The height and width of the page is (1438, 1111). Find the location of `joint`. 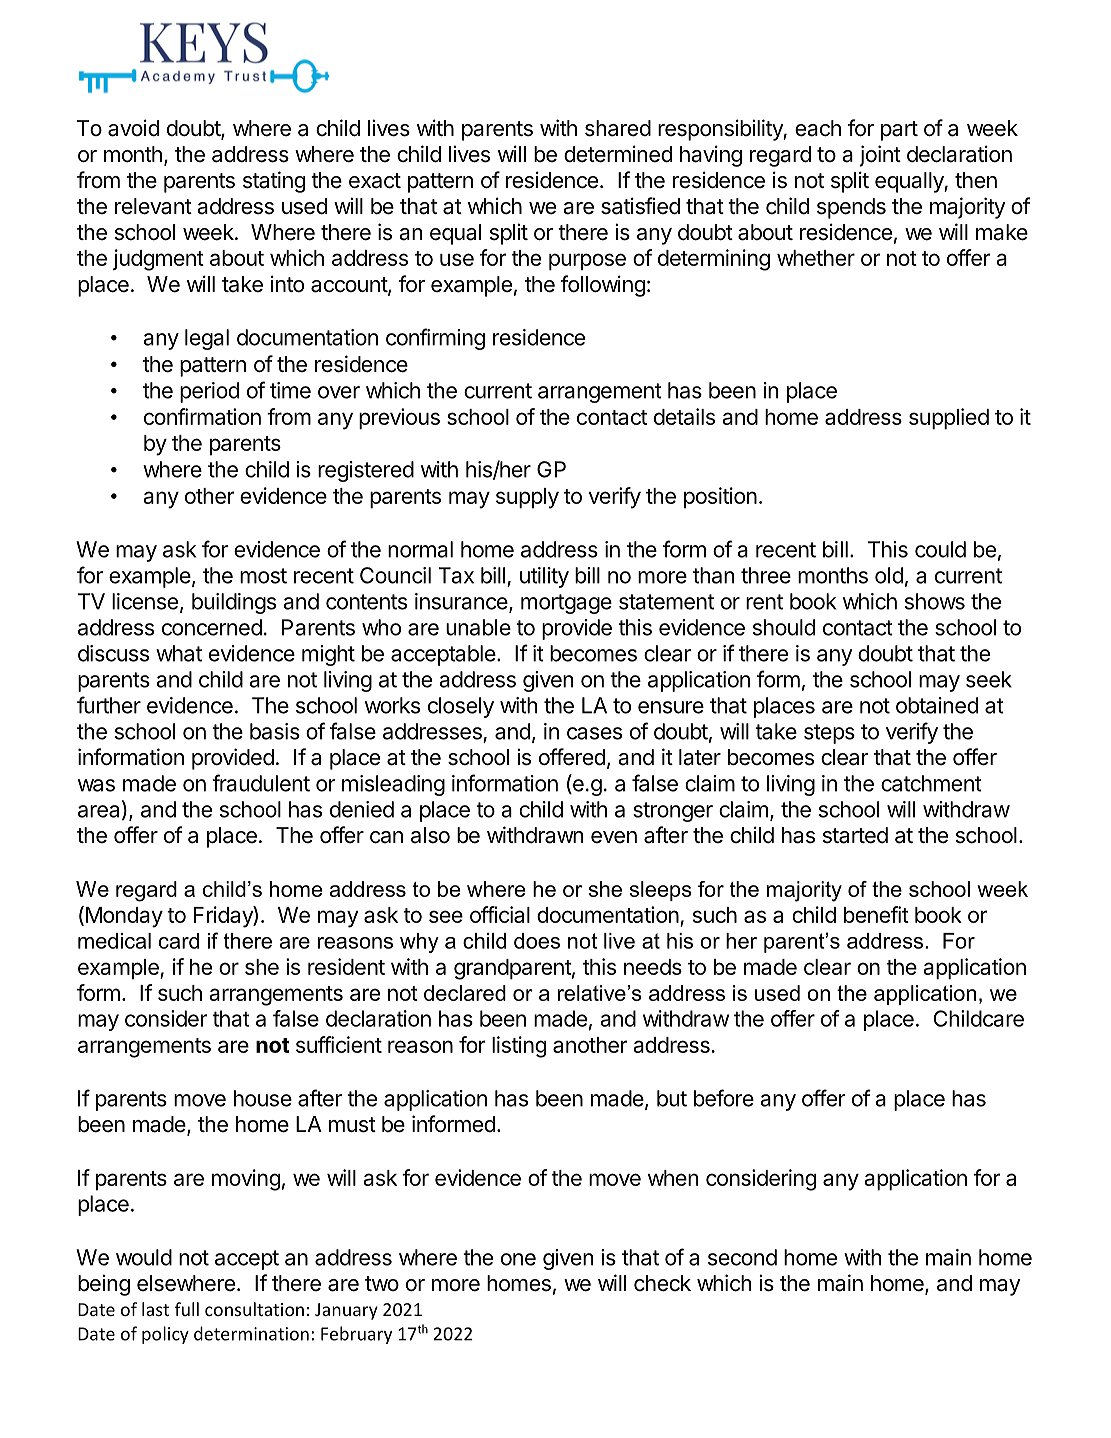

joint is located at coordinates (880, 156).
